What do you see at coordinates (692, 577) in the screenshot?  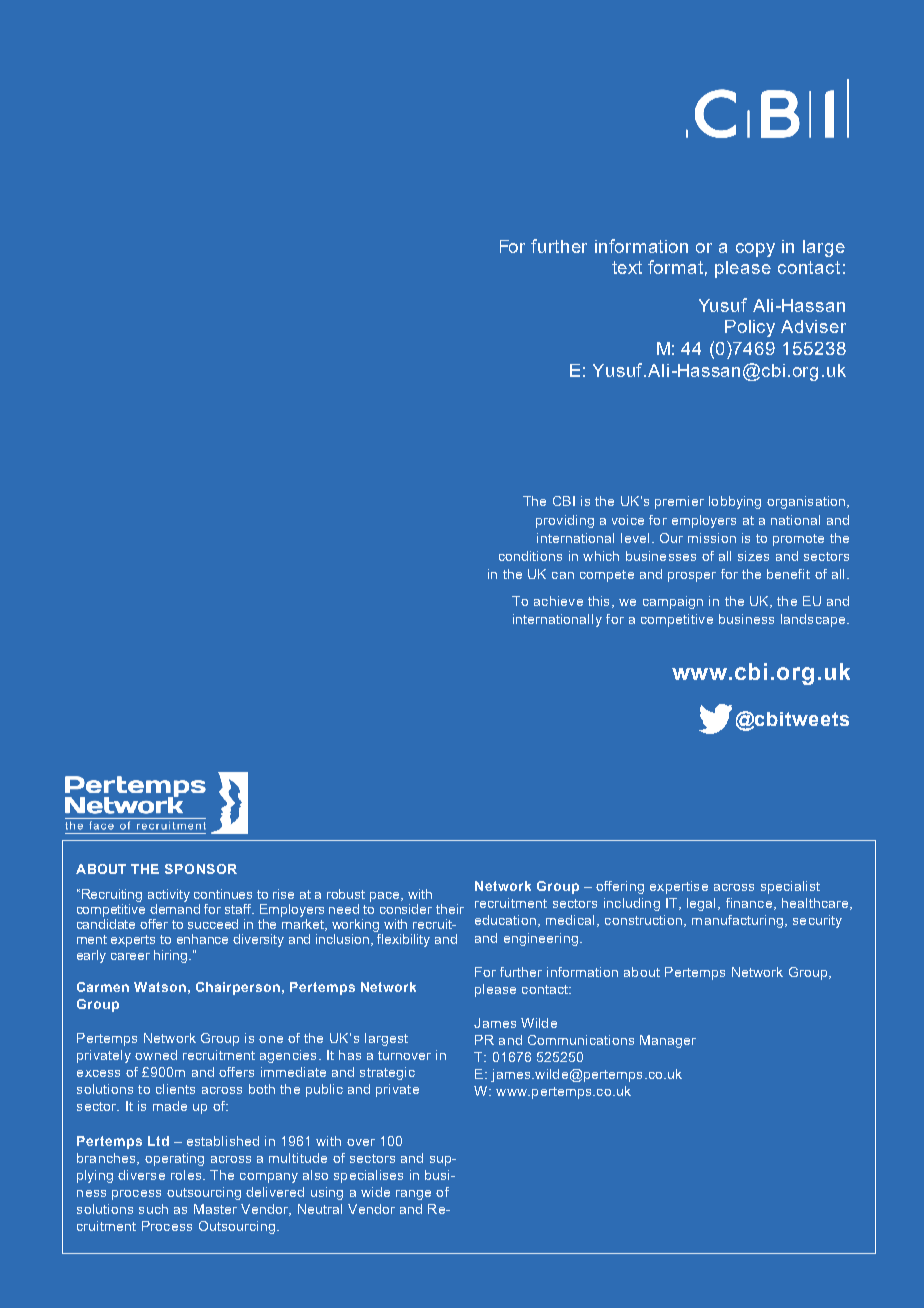 I see `prosper` at bounding box center [692, 577].
